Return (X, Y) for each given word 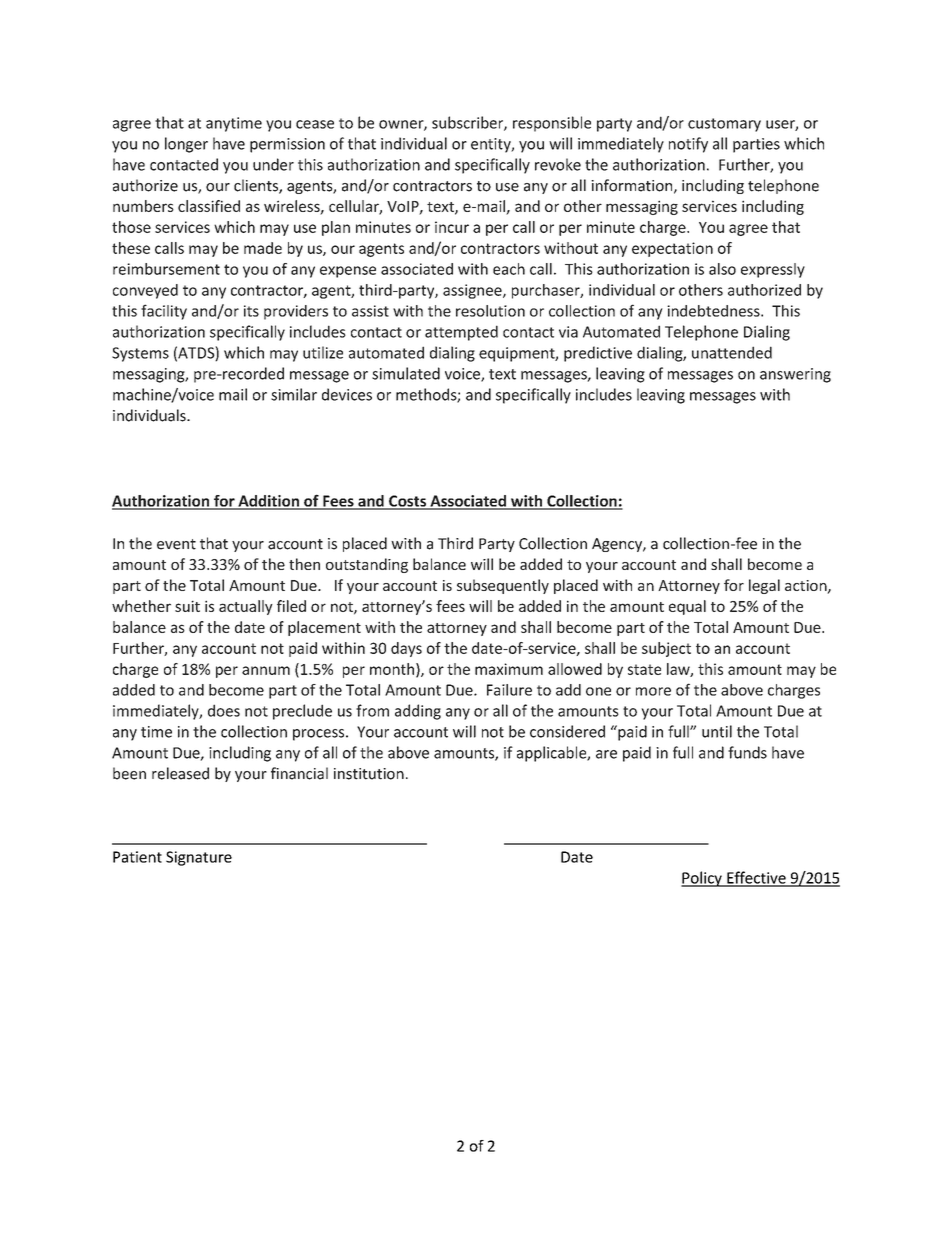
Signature (199, 858)
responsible (552, 124)
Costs (408, 502)
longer (186, 145)
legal (764, 586)
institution (369, 774)
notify (688, 145)
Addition (268, 502)
